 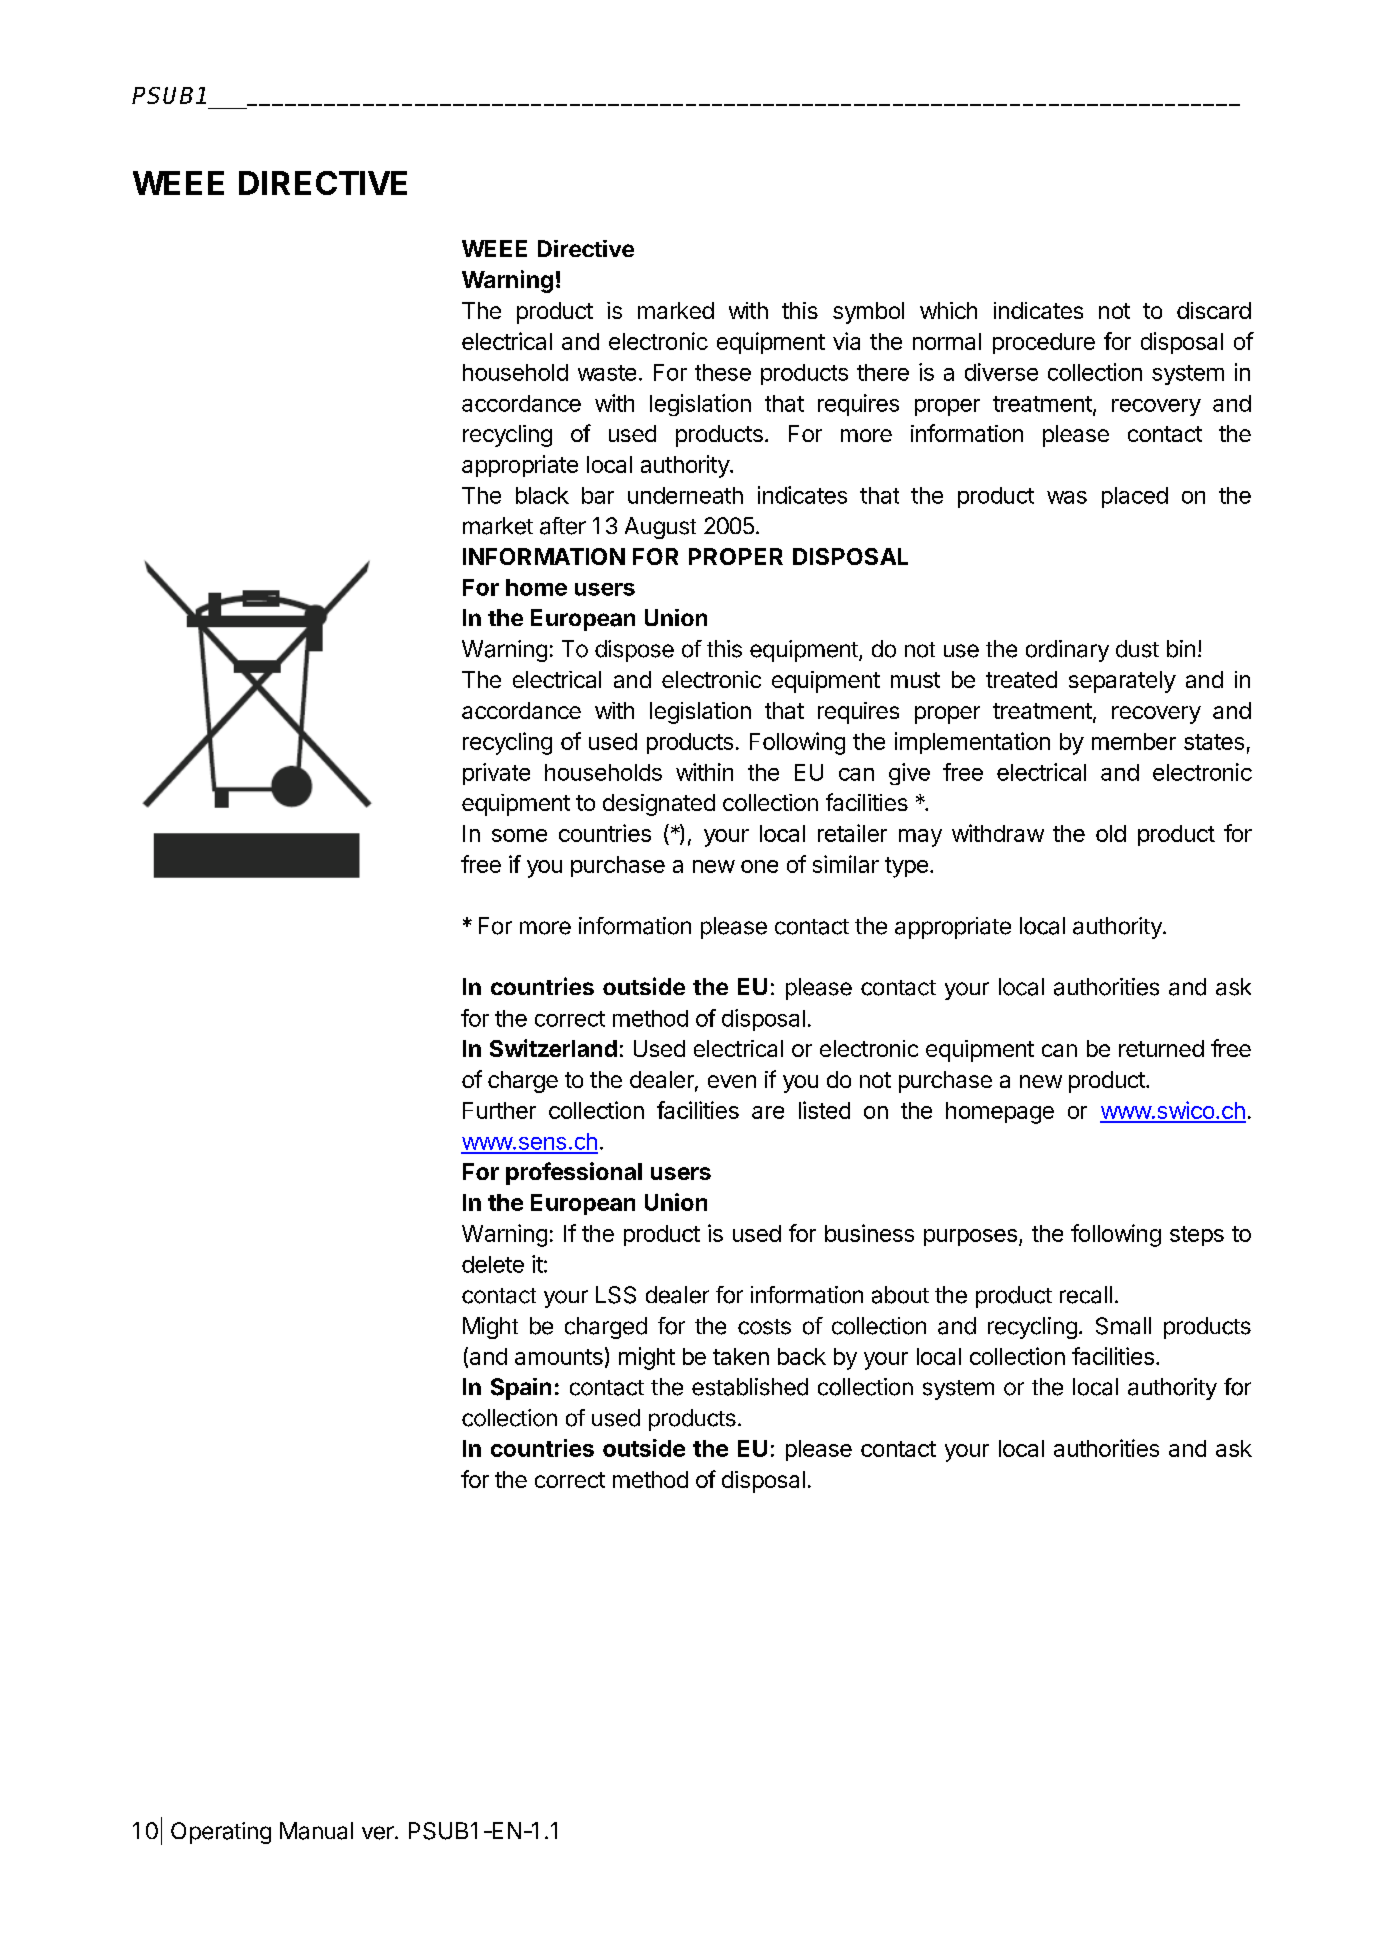 What do you see at coordinates (723, 372) in the screenshot?
I see `these` at bounding box center [723, 372].
